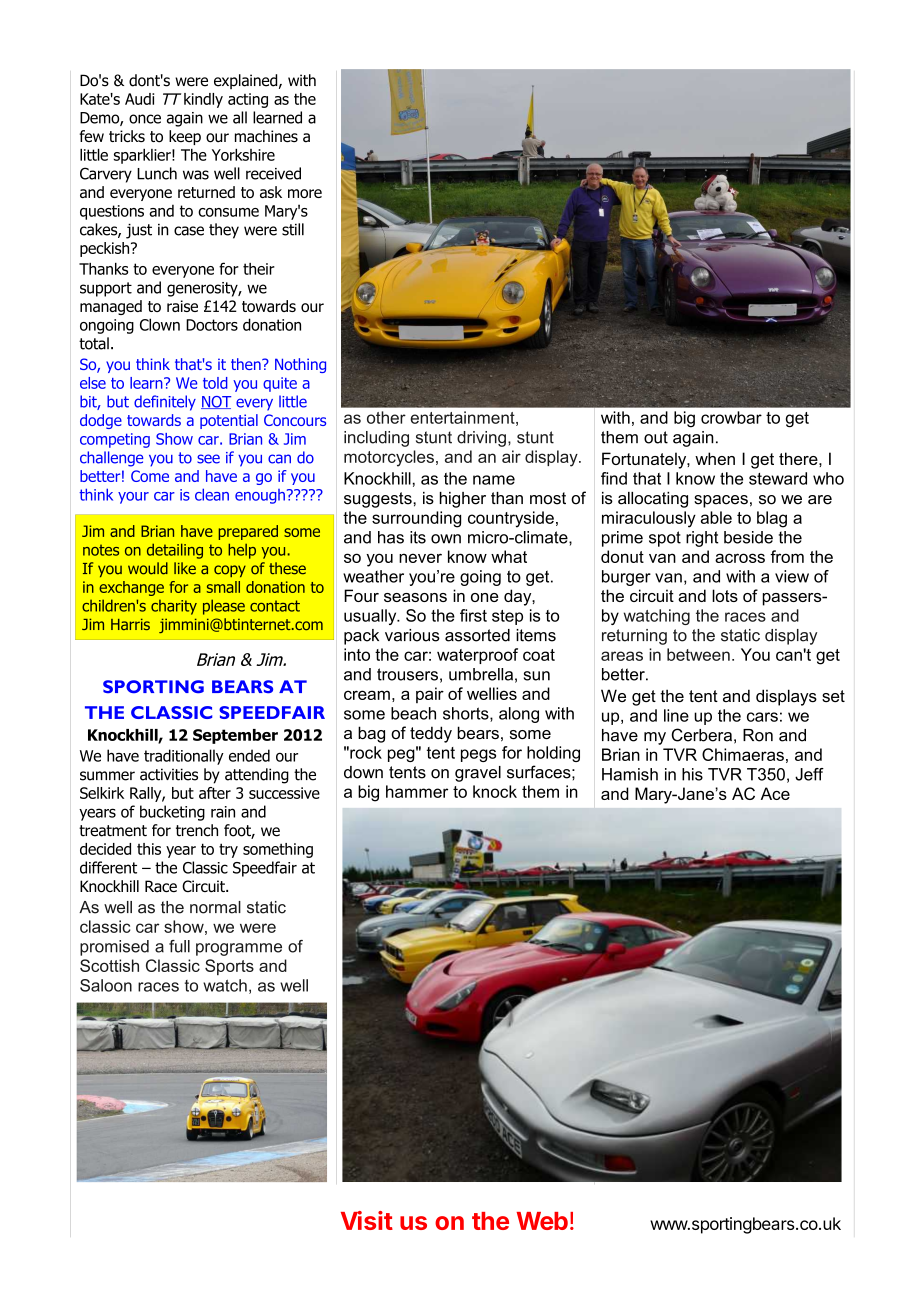 The width and height of the screenshot is (924, 1308). Describe the element at coordinates (175, 551) in the screenshot. I see `detailing` at that location.
